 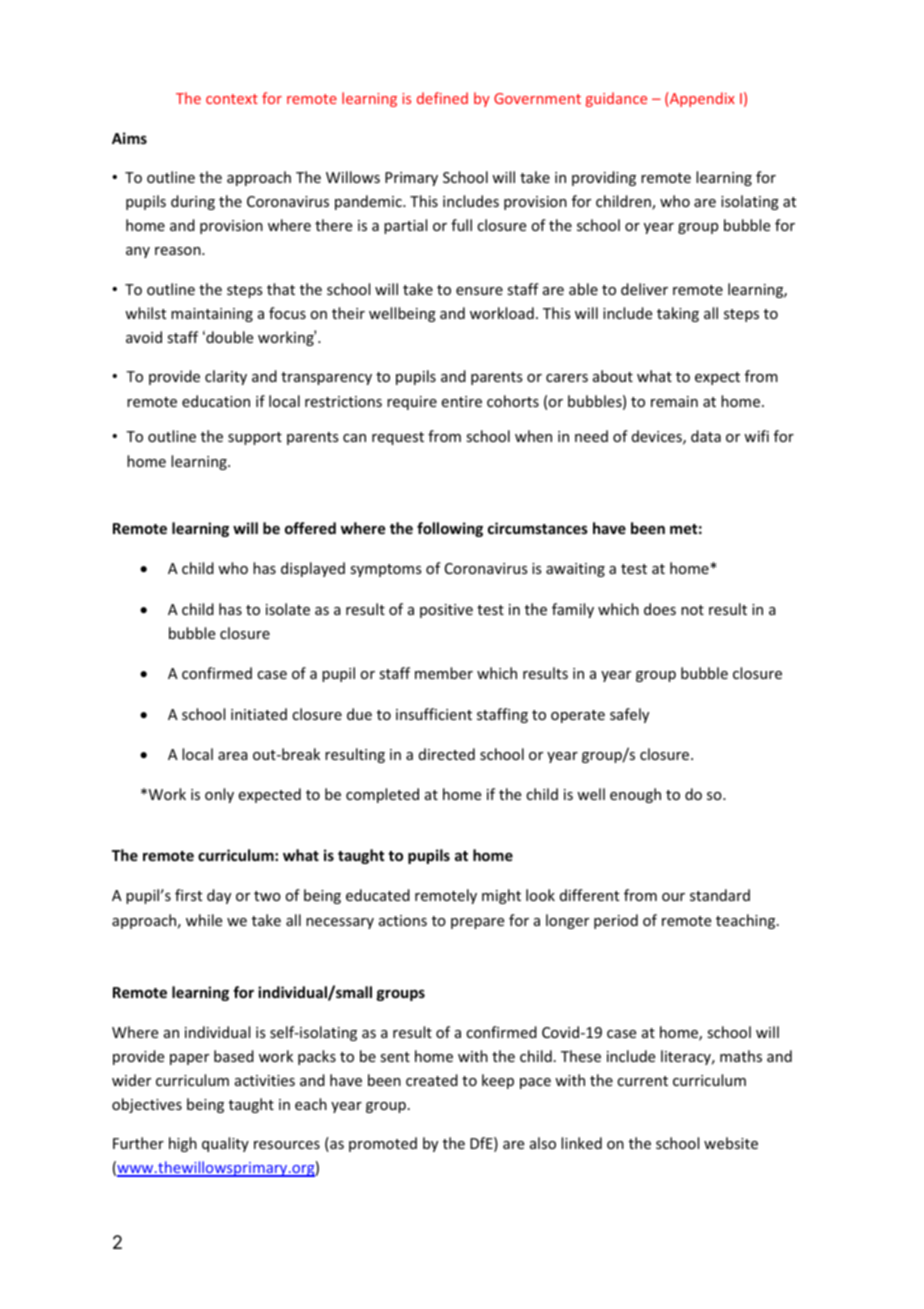 What do you see at coordinates (232, 99) in the screenshot?
I see `context` at bounding box center [232, 99].
